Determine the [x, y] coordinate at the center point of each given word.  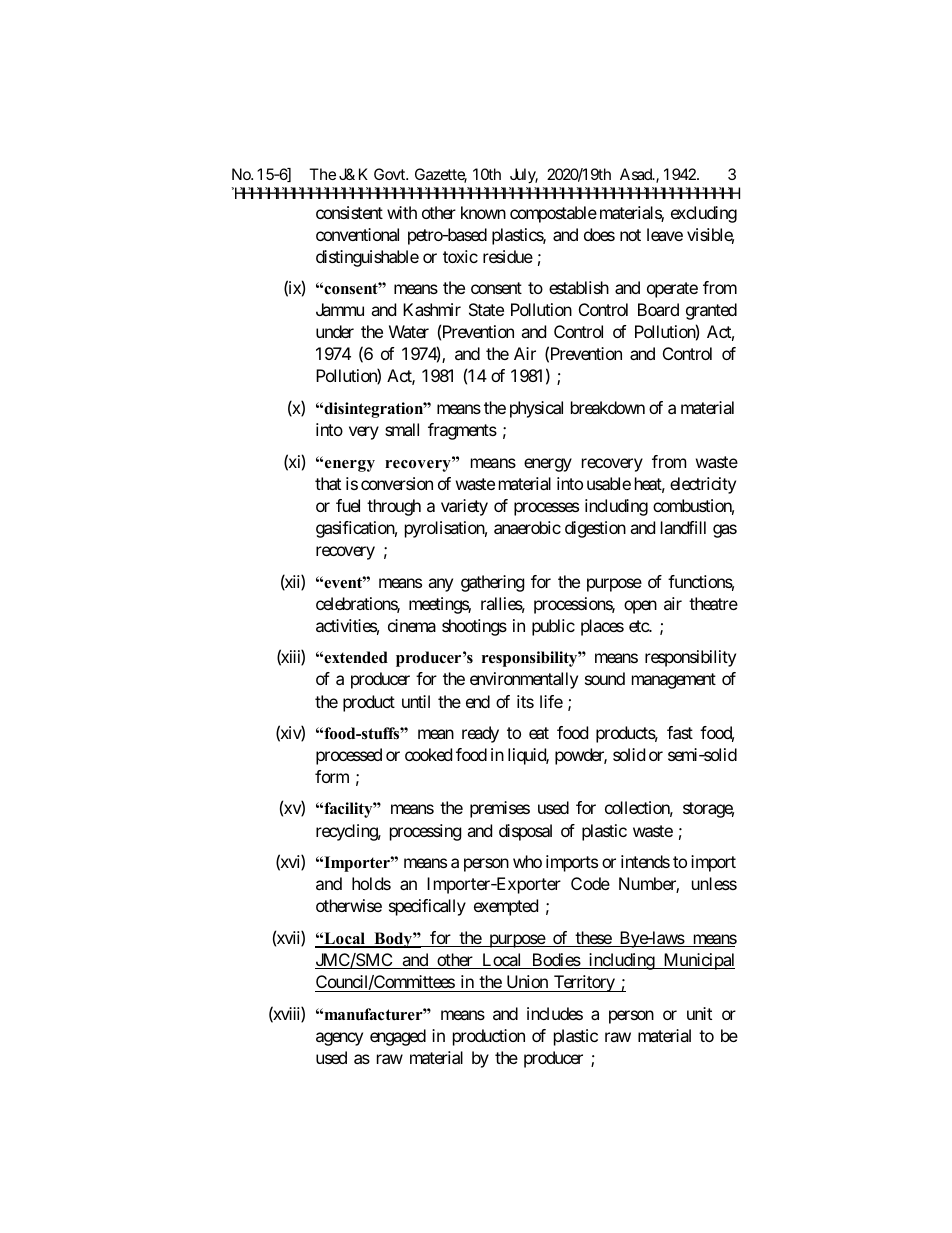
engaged [398, 1037]
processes [546, 509]
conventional [357, 234]
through [394, 507]
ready [480, 734]
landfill [683, 527]
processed [349, 756]
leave [665, 234]
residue [508, 256]
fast [680, 732]
